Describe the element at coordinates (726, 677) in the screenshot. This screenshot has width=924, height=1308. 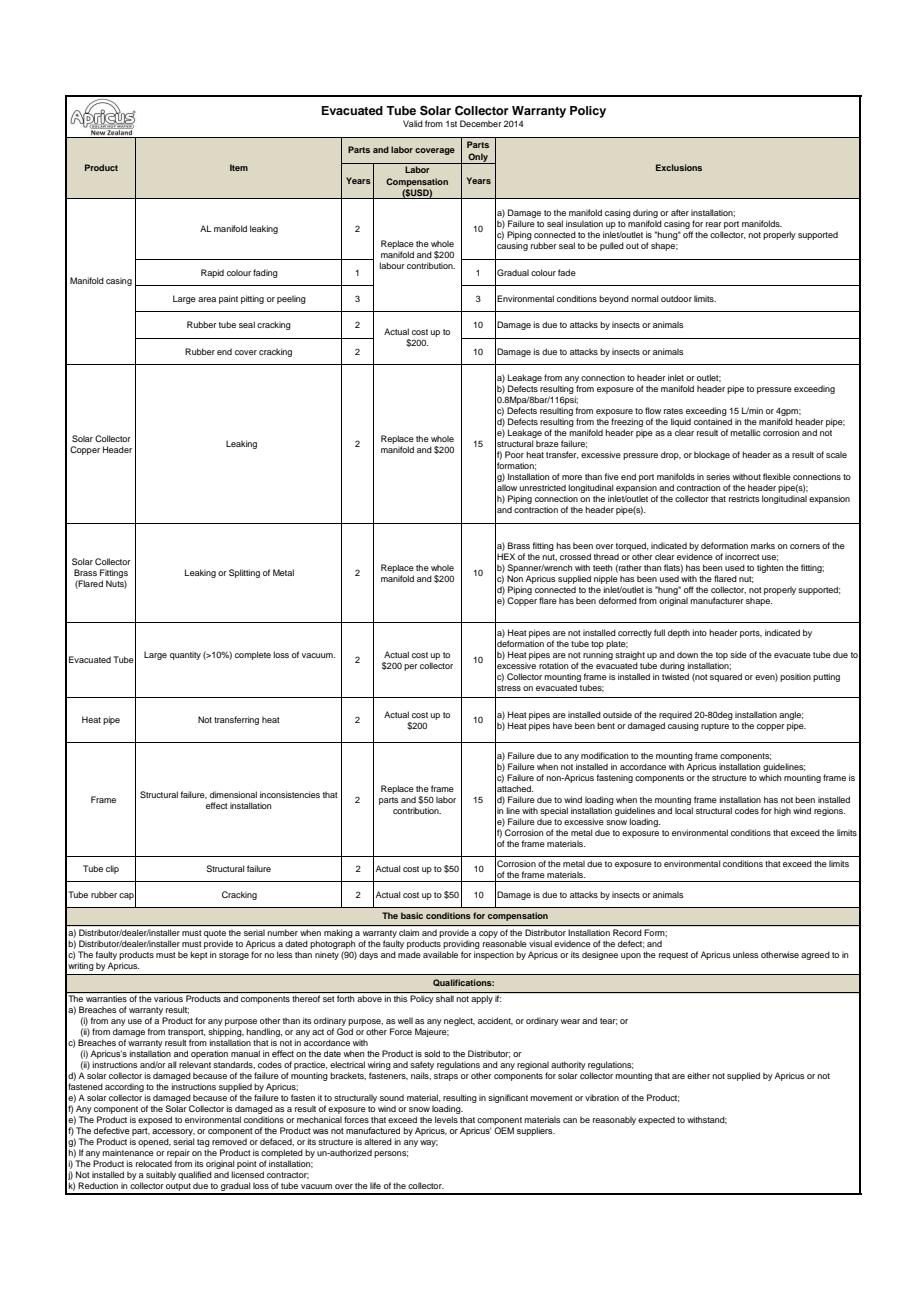
I see `squared` at that location.
